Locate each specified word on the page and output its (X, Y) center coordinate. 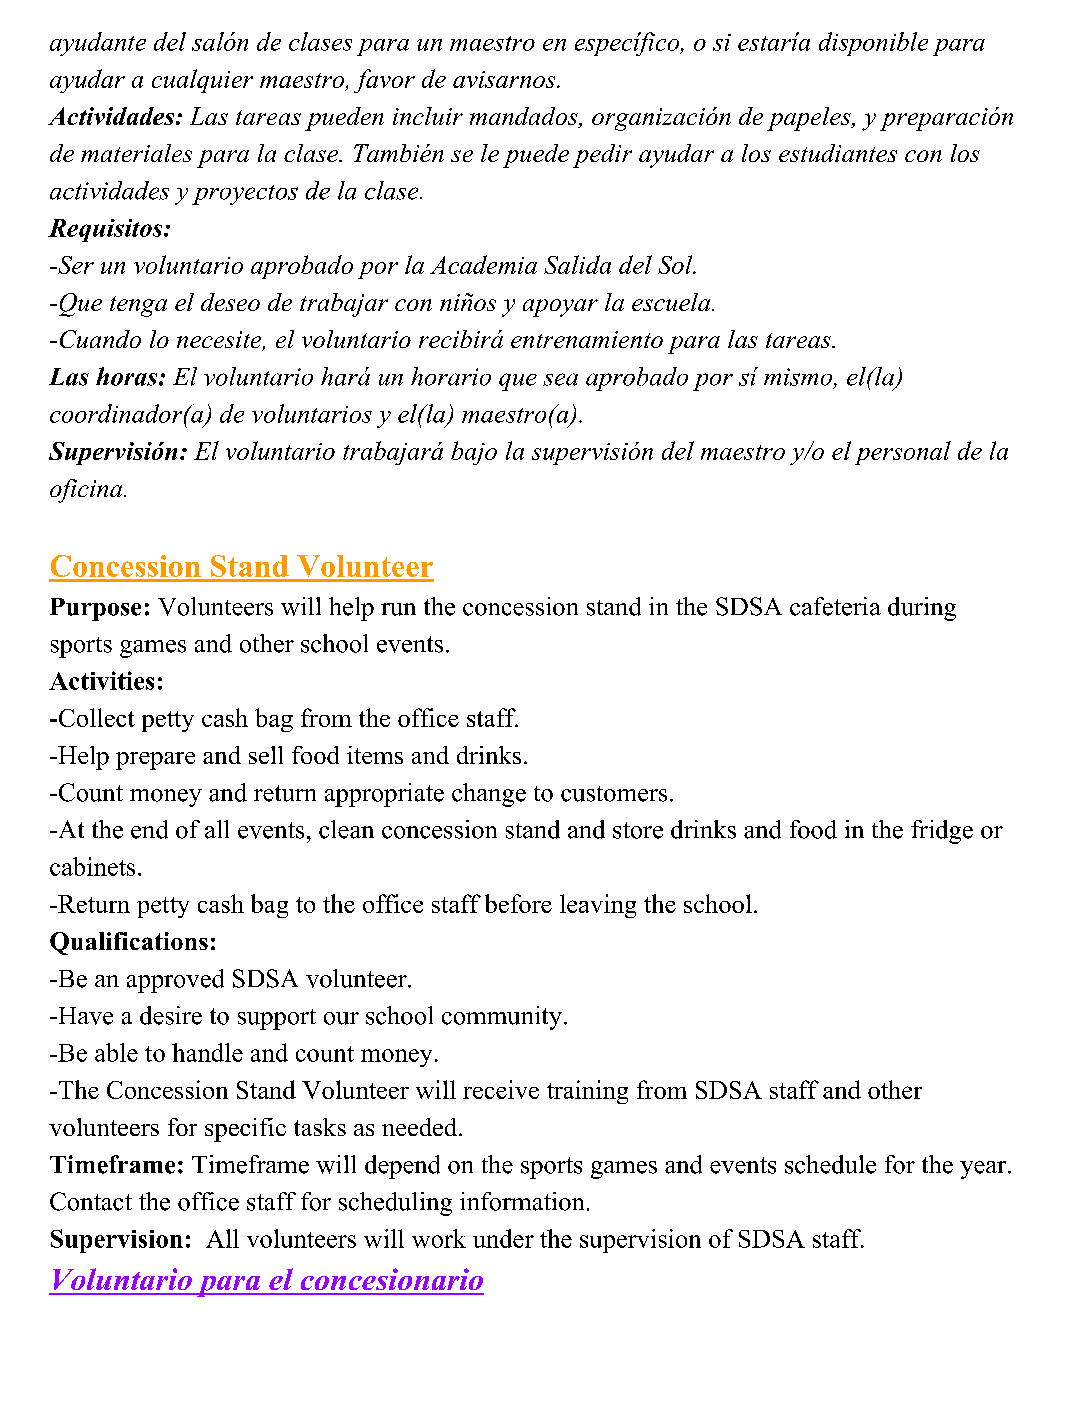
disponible (873, 44)
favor (384, 81)
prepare (155, 761)
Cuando (100, 339)
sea (560, 379)
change (489, 795)
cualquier (202, 81)
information (522, 1201)
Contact (91, 1201)
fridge (942, 832)
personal (903, 453)
